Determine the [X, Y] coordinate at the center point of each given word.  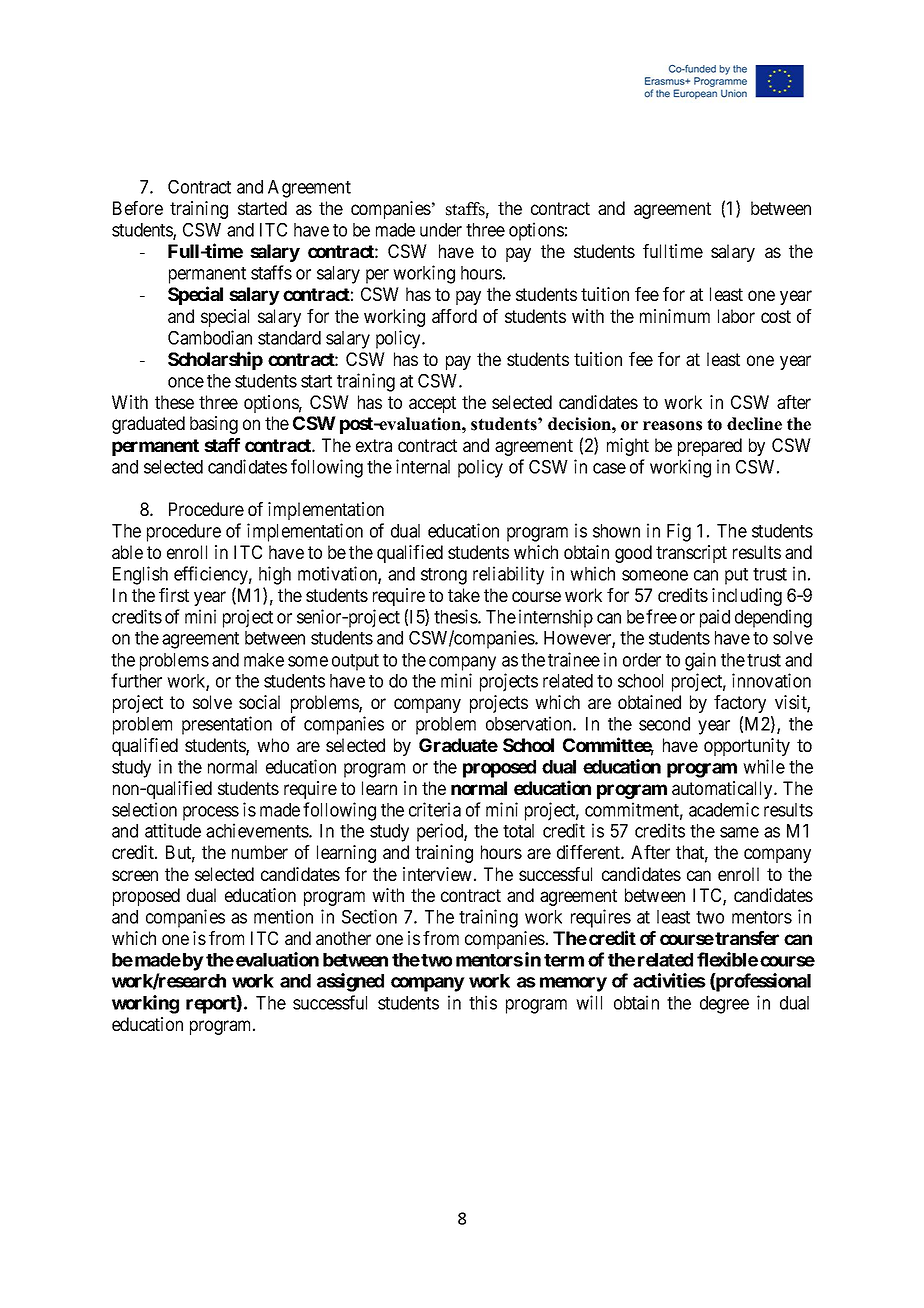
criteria [435, 809]
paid [715, 618]
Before [138, 208]
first [174, 595]
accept [432, 404]
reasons [672, 426]
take [464, 595]
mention [283, 916]
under [441, 230]
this [483, 1002]
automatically [723, 790]
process [211, 813]
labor [736, 316]
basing [214, 425]
